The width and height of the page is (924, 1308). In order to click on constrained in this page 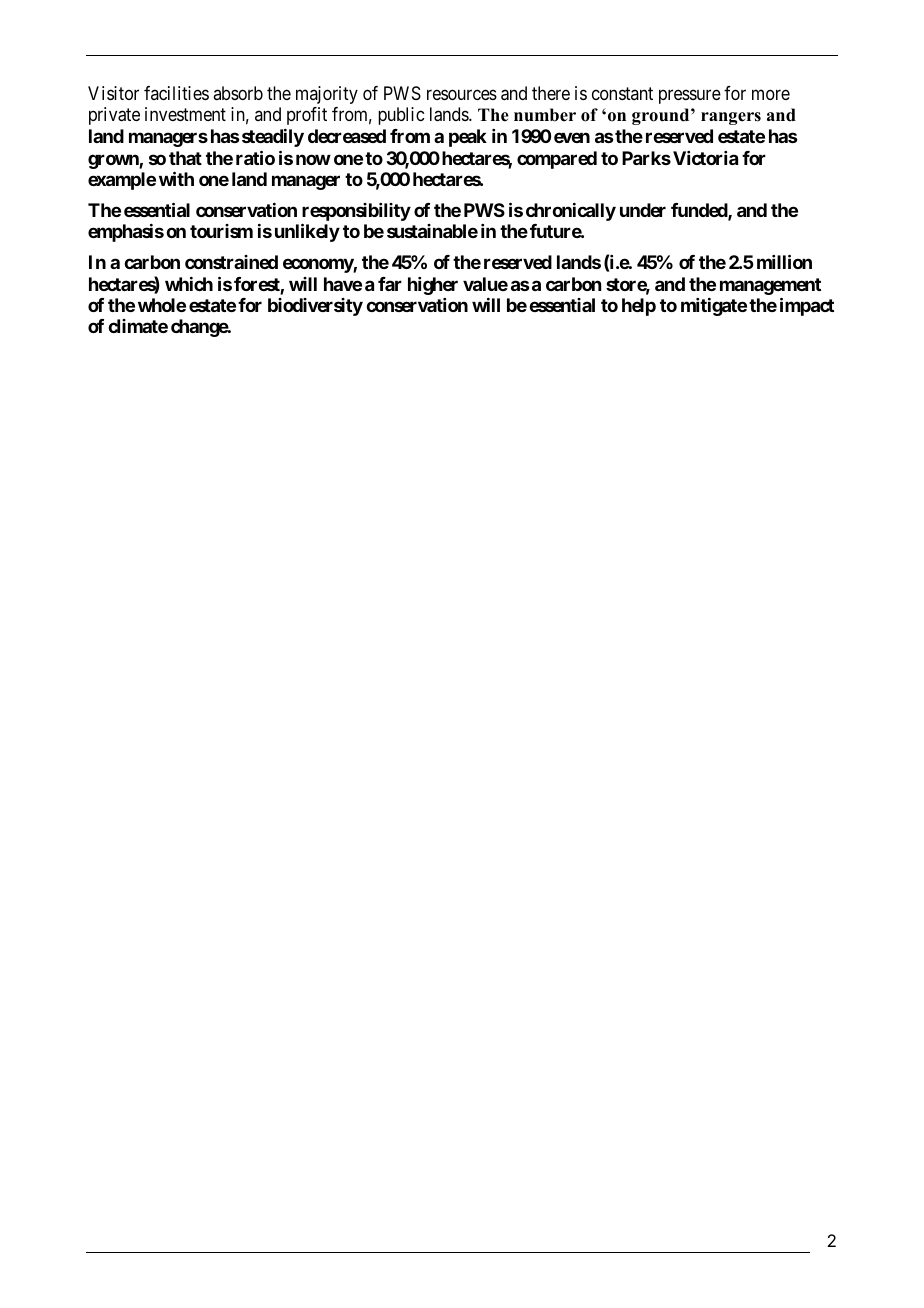, I will do `click(231, 262)`.
